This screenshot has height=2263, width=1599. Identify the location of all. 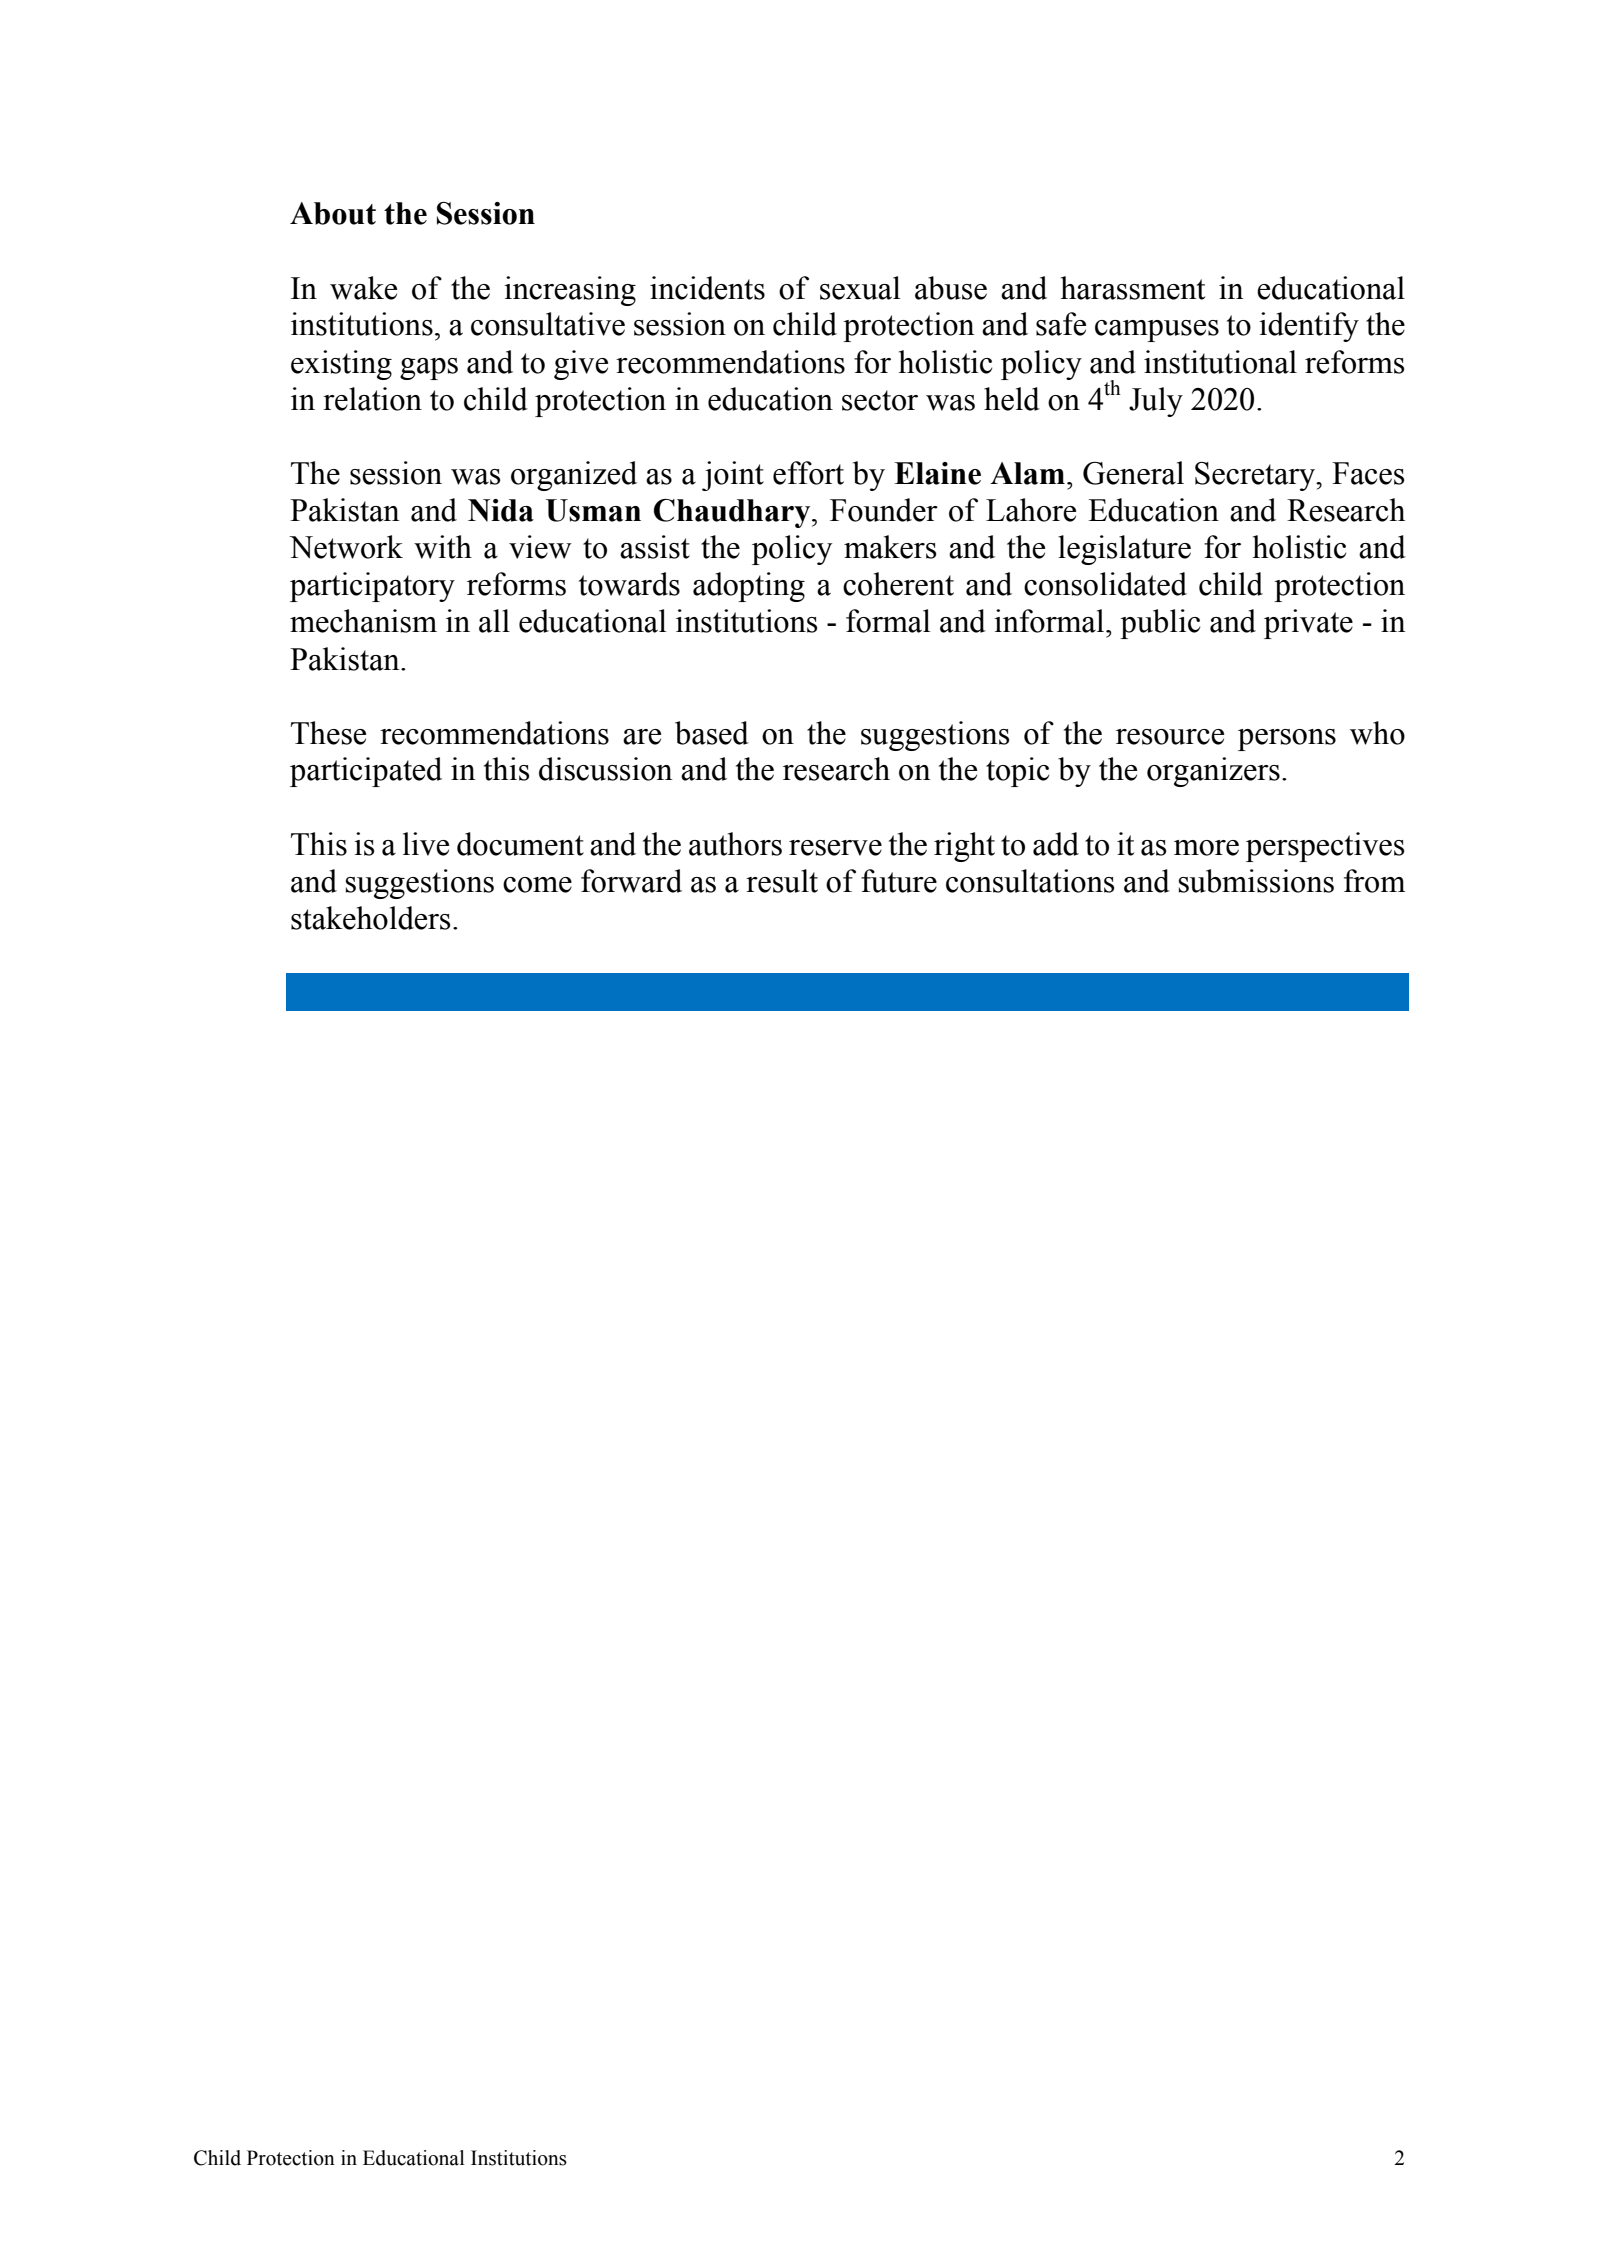
(494, 621).
